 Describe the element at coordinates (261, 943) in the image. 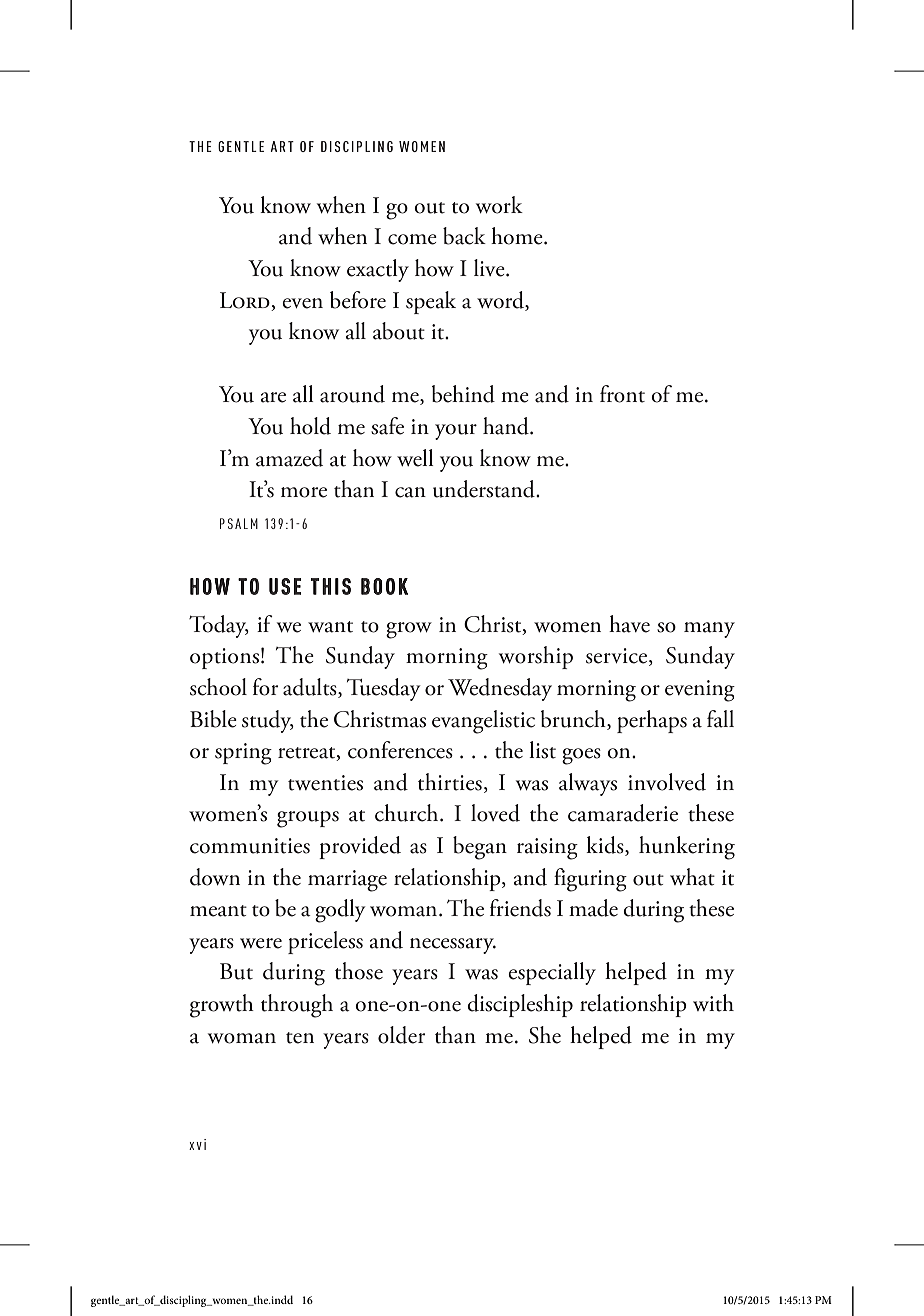

I see `were` at that location.
